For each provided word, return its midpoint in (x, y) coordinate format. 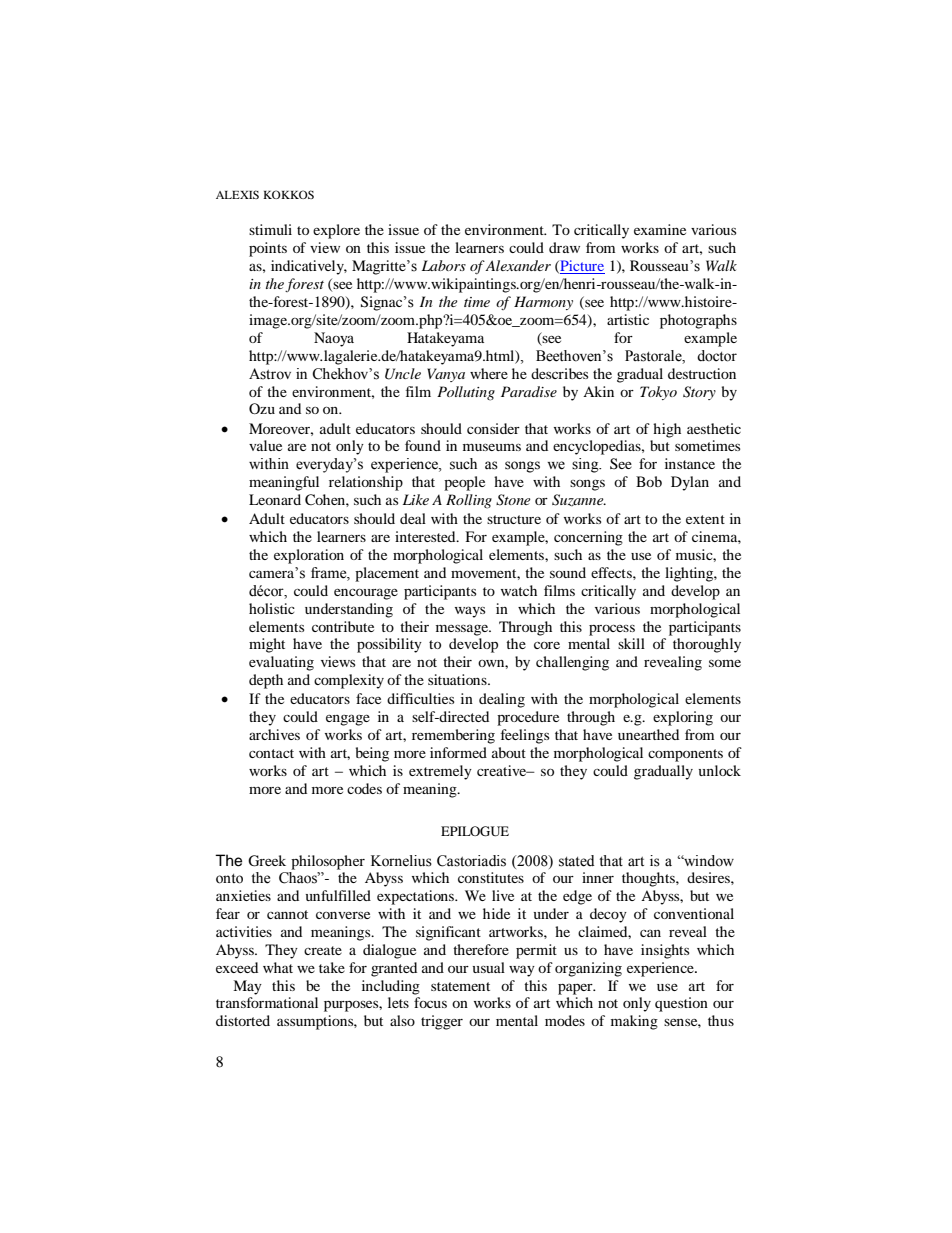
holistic (272, 608)
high (667, 430)
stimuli (270, 229)
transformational (267, 1002)
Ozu (262, 408)
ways (470, 612)
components (685, 755)
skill (631, 643)
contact (271, 753)
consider (493, 428)
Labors (444, 265)
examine (660, 229)
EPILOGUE (475, 831)
